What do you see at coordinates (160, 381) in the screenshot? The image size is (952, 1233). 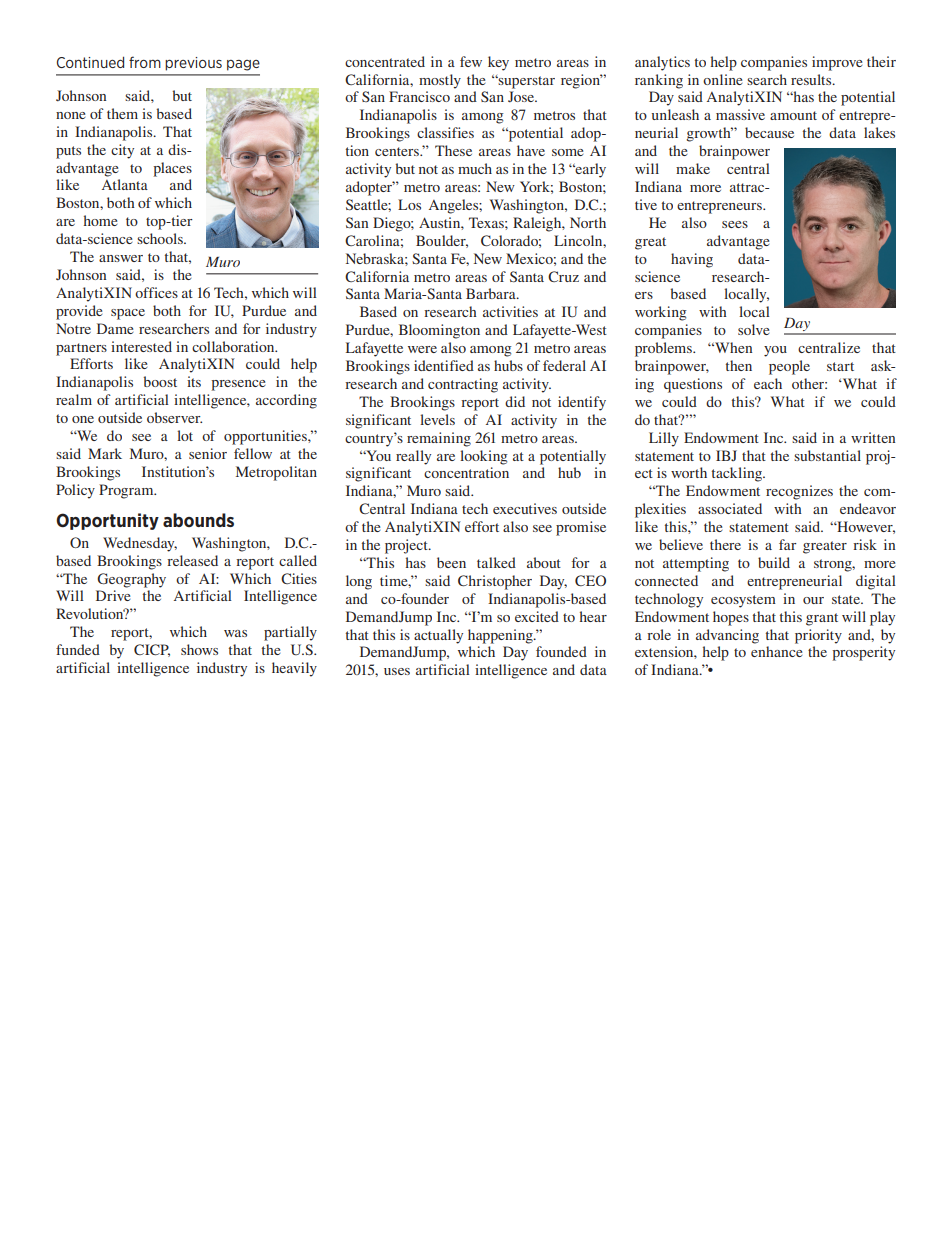 I see `boost` at bounding box center [160, 381].
